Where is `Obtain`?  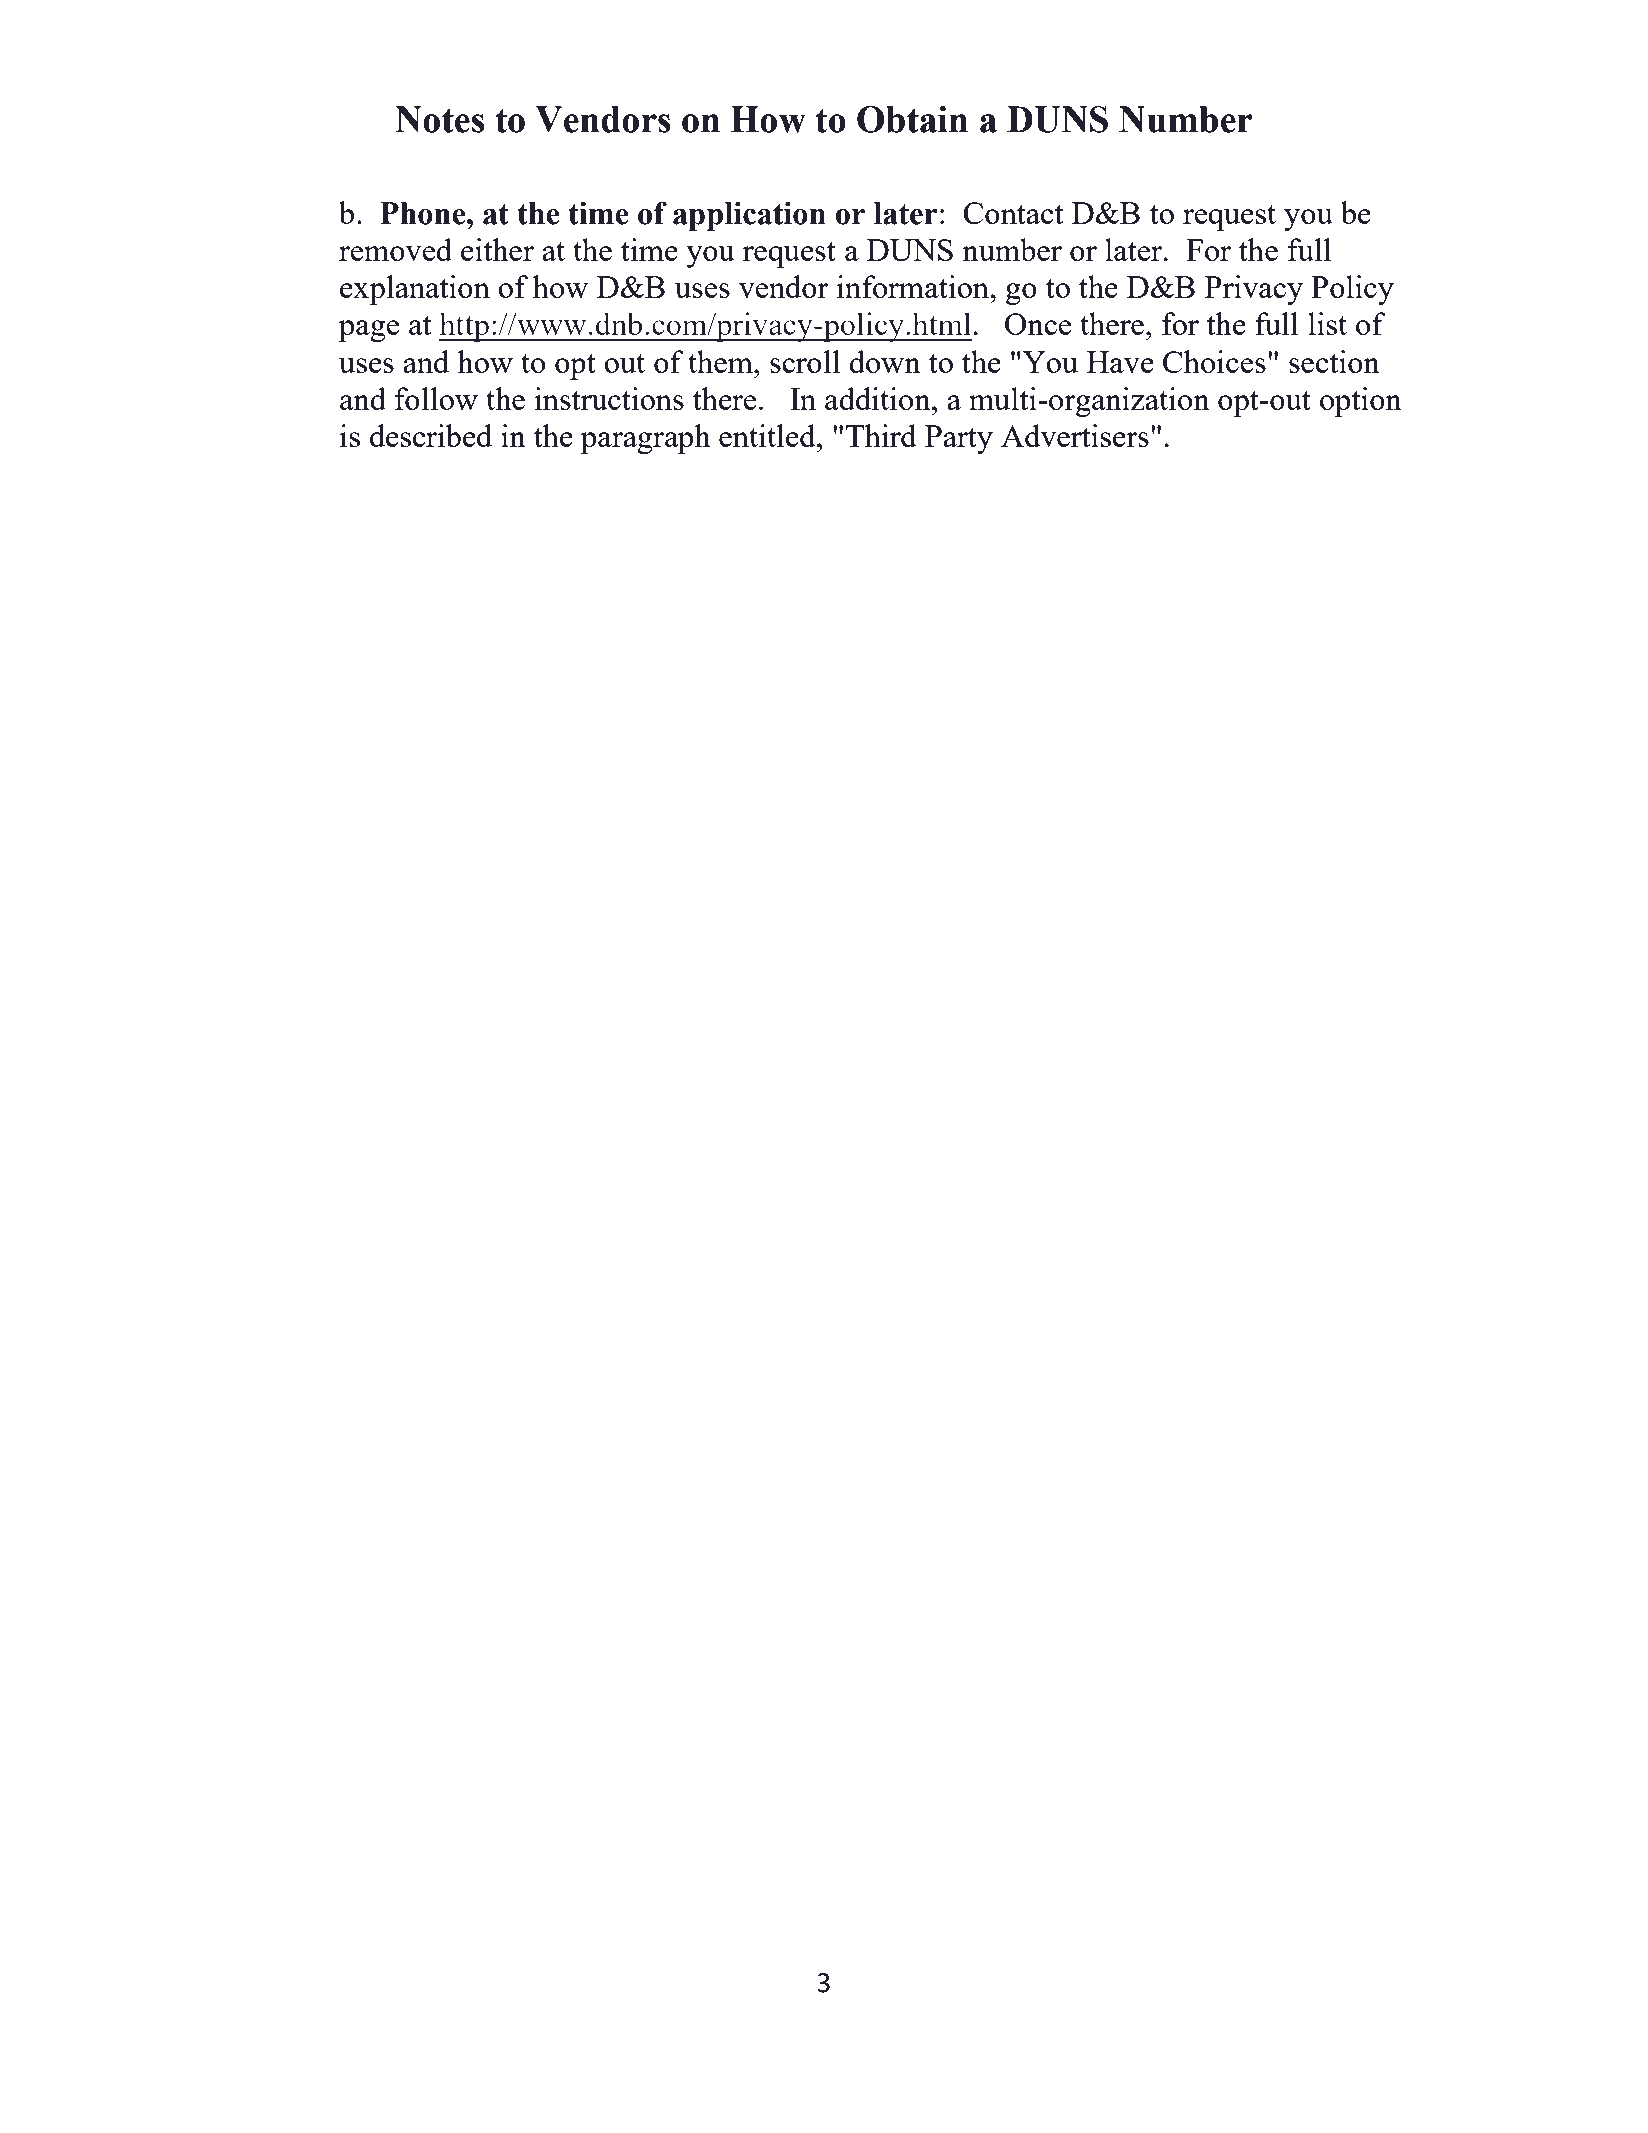
Obtain is located at coordinates (912, 119).
